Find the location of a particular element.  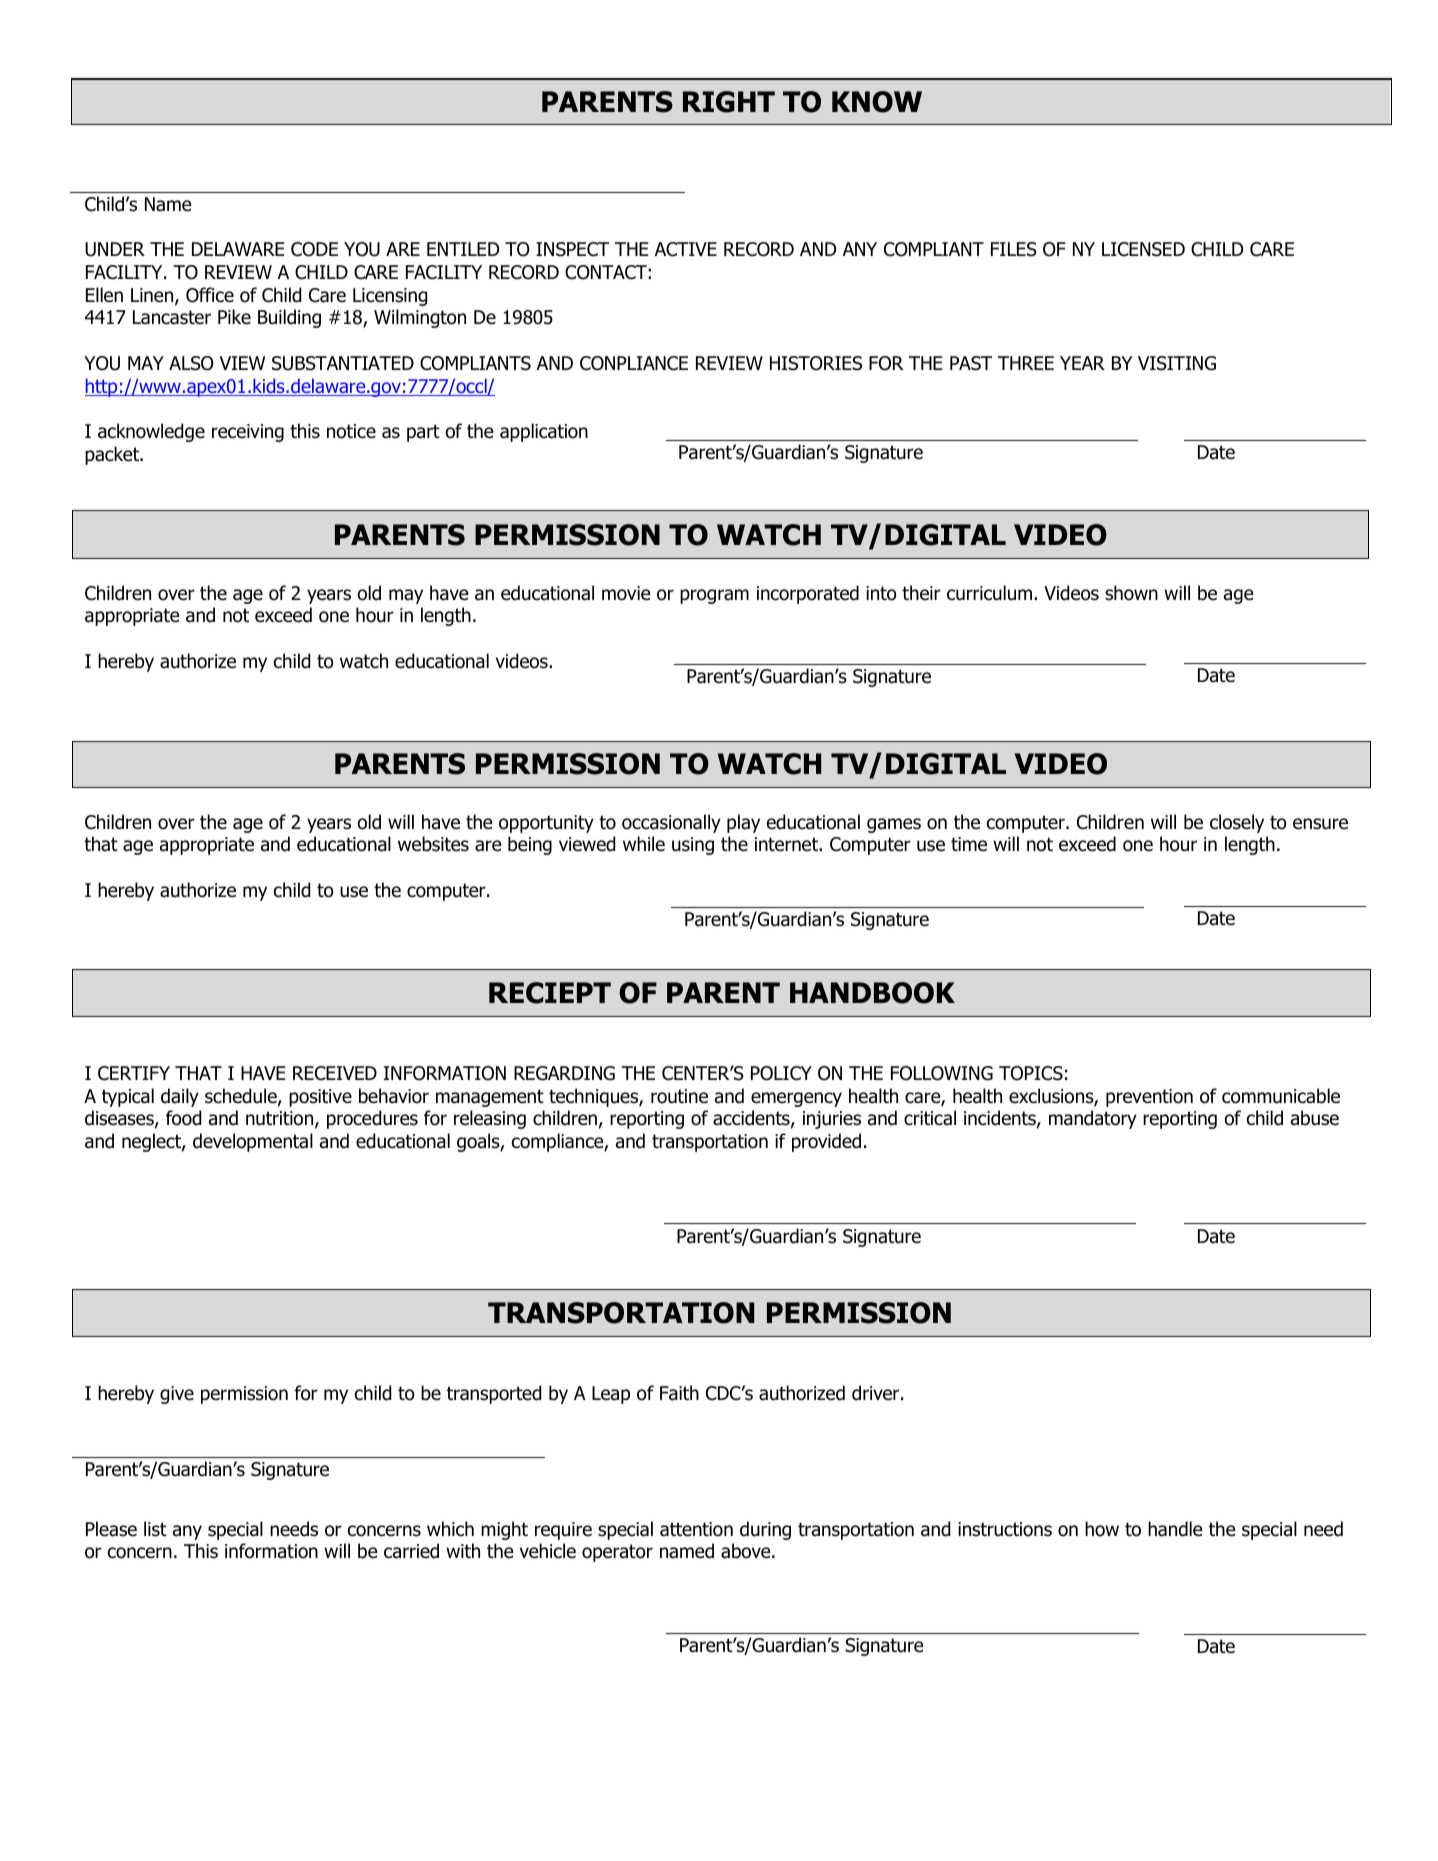

program is located at coordinates (714, 596).
